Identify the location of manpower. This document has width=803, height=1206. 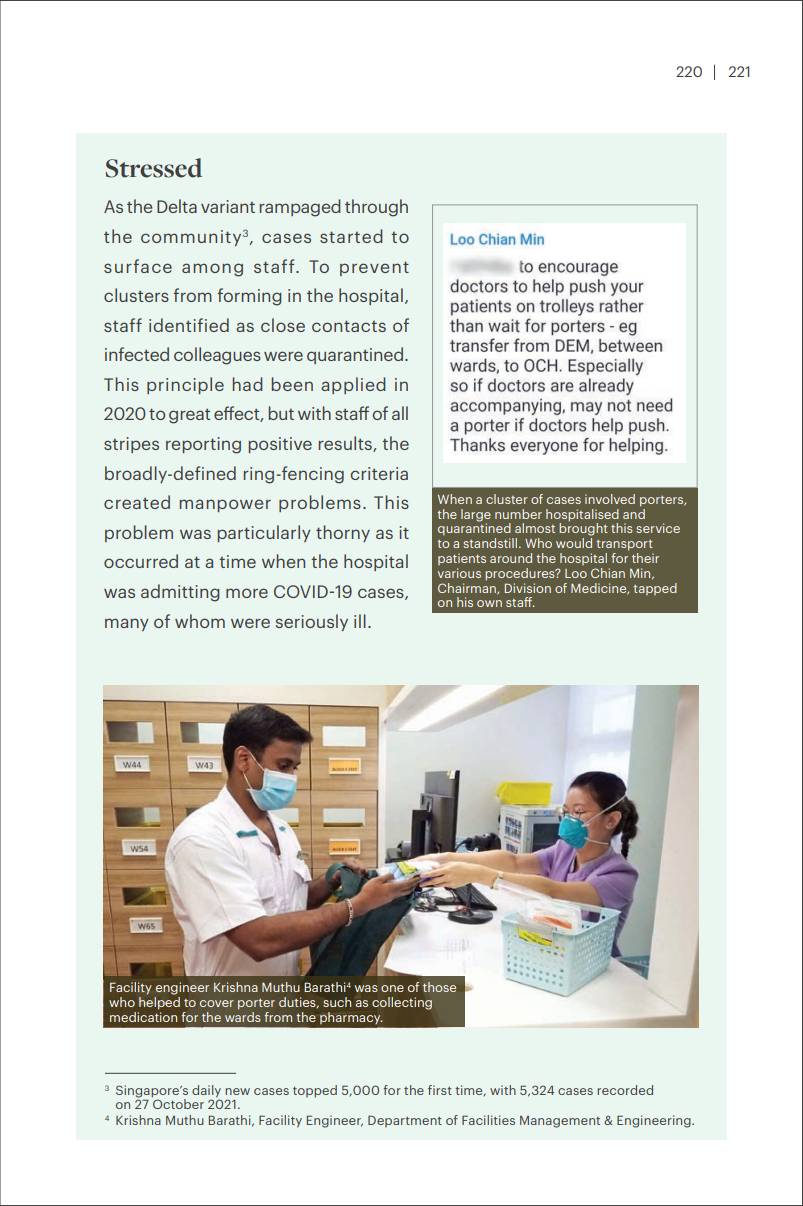
(225, 505).
